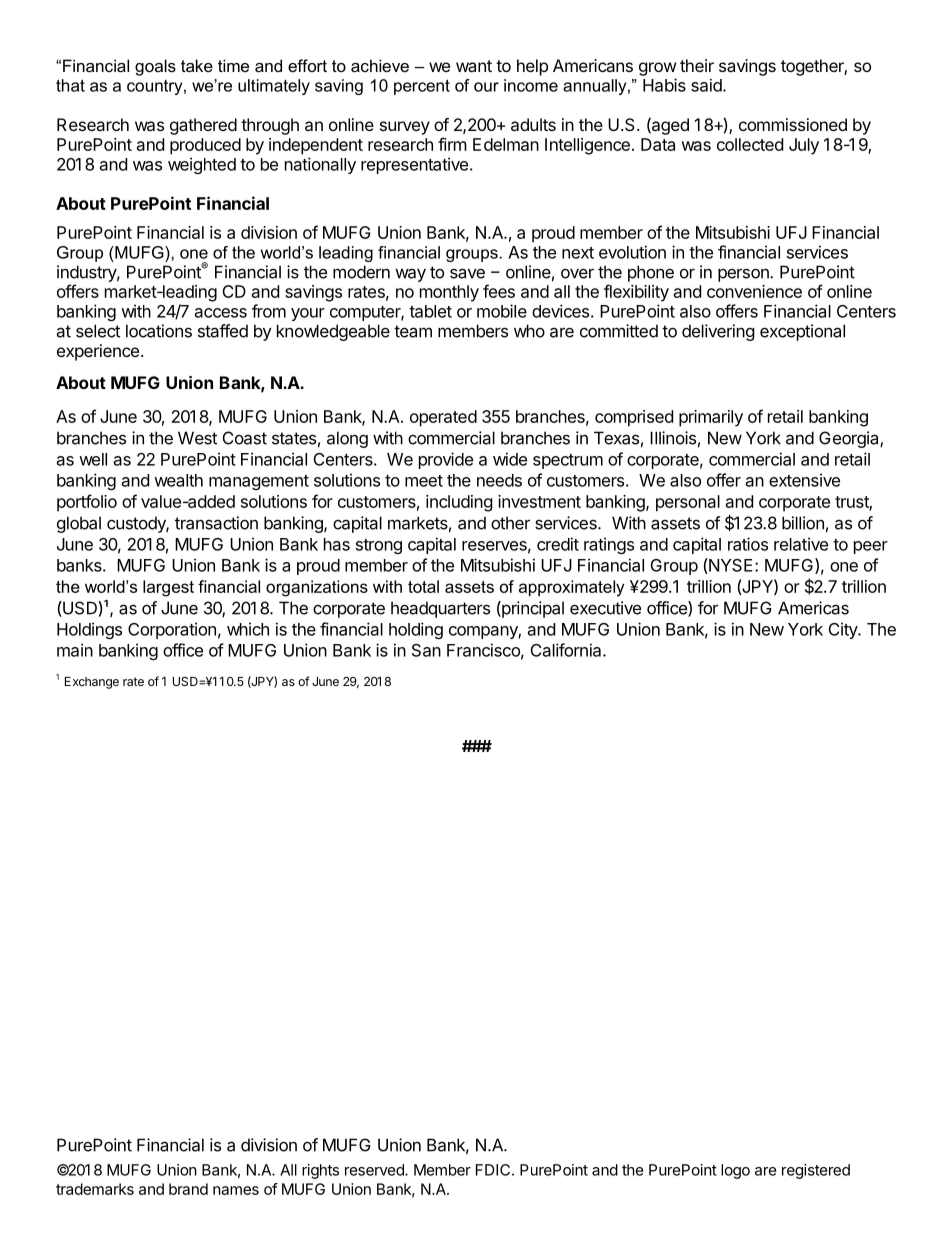 This document has height=1233, width=952. What do you see at coordinates (844, 630) in the document?
I see `City` at bounding box center [844, 630].
